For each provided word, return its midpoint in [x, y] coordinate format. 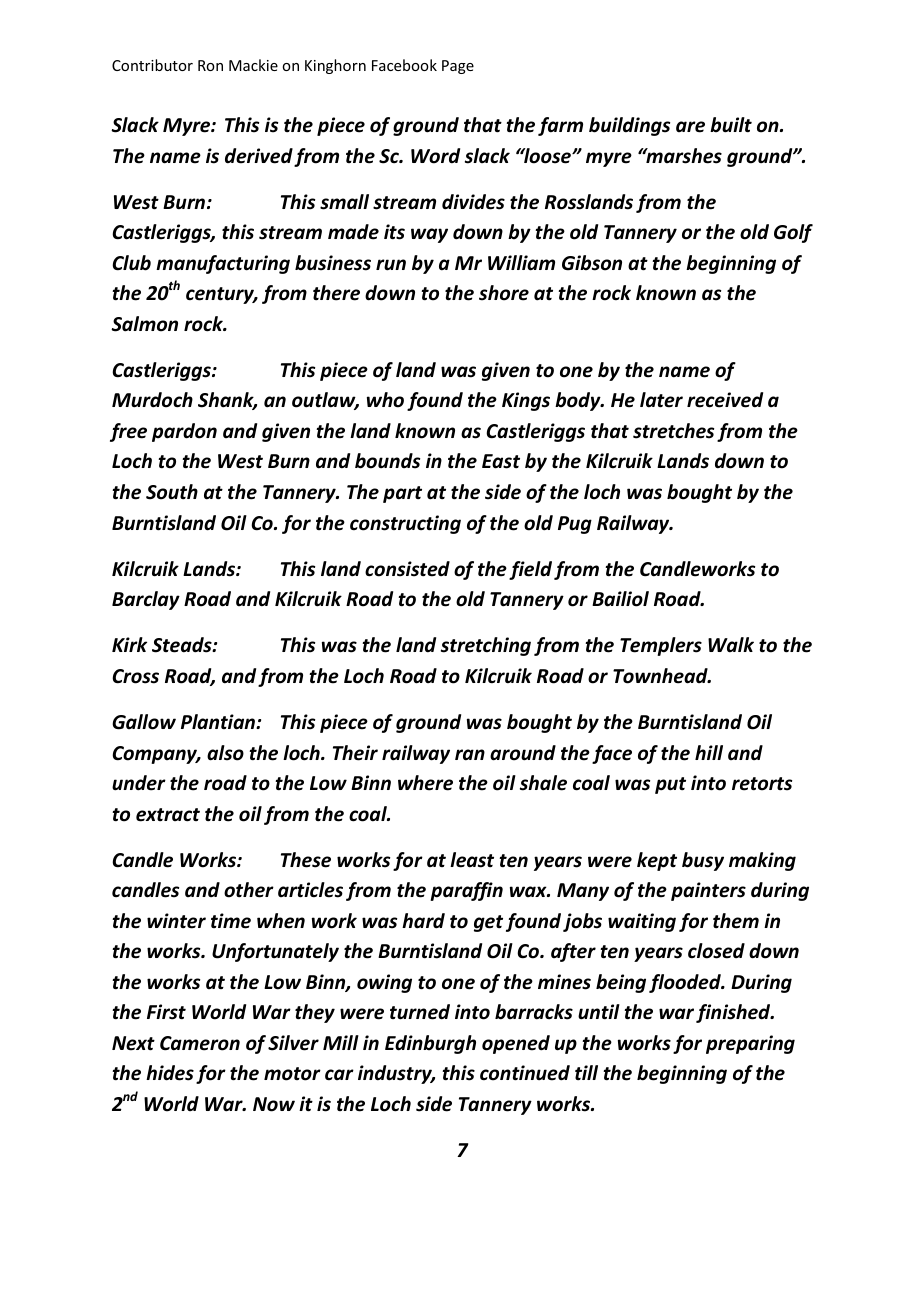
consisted [407, 569]
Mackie [253, 65]
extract [168, 815]
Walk [731, 645]
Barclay [146, 600]
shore [504, 293]
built [731, 125]
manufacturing [223, 264]
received [725, 400]
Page [458, 67]
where [425, 783]
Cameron [200, 1043]
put [670, 785]
